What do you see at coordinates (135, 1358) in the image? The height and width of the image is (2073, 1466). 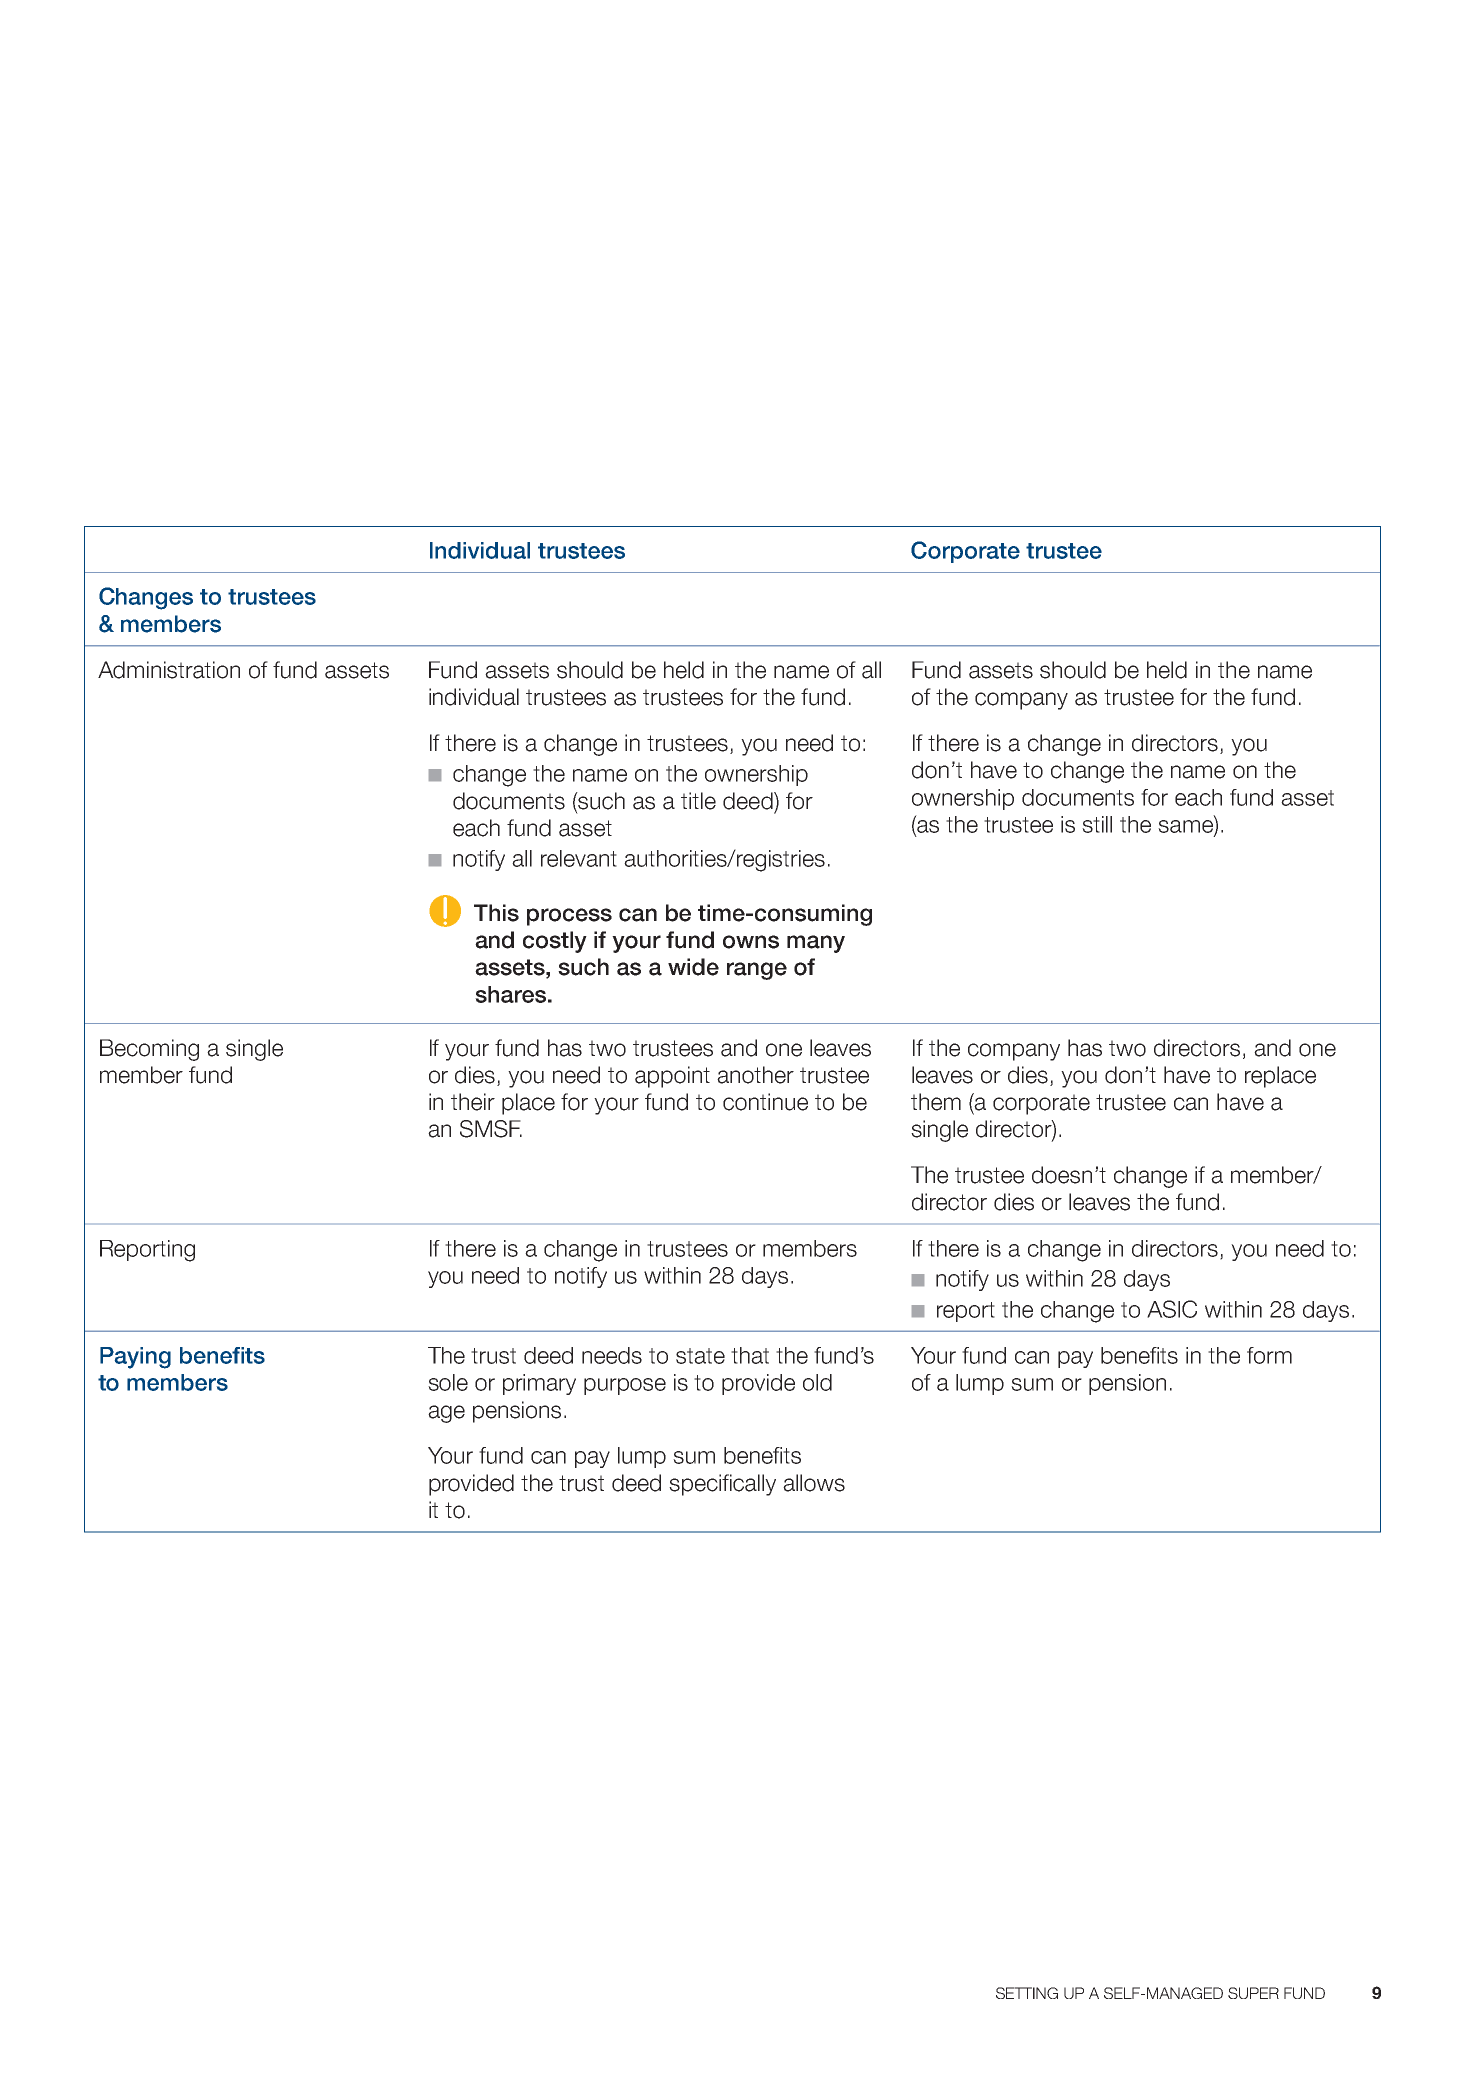 I see `Paying` at bounding box center [135, 1358].
